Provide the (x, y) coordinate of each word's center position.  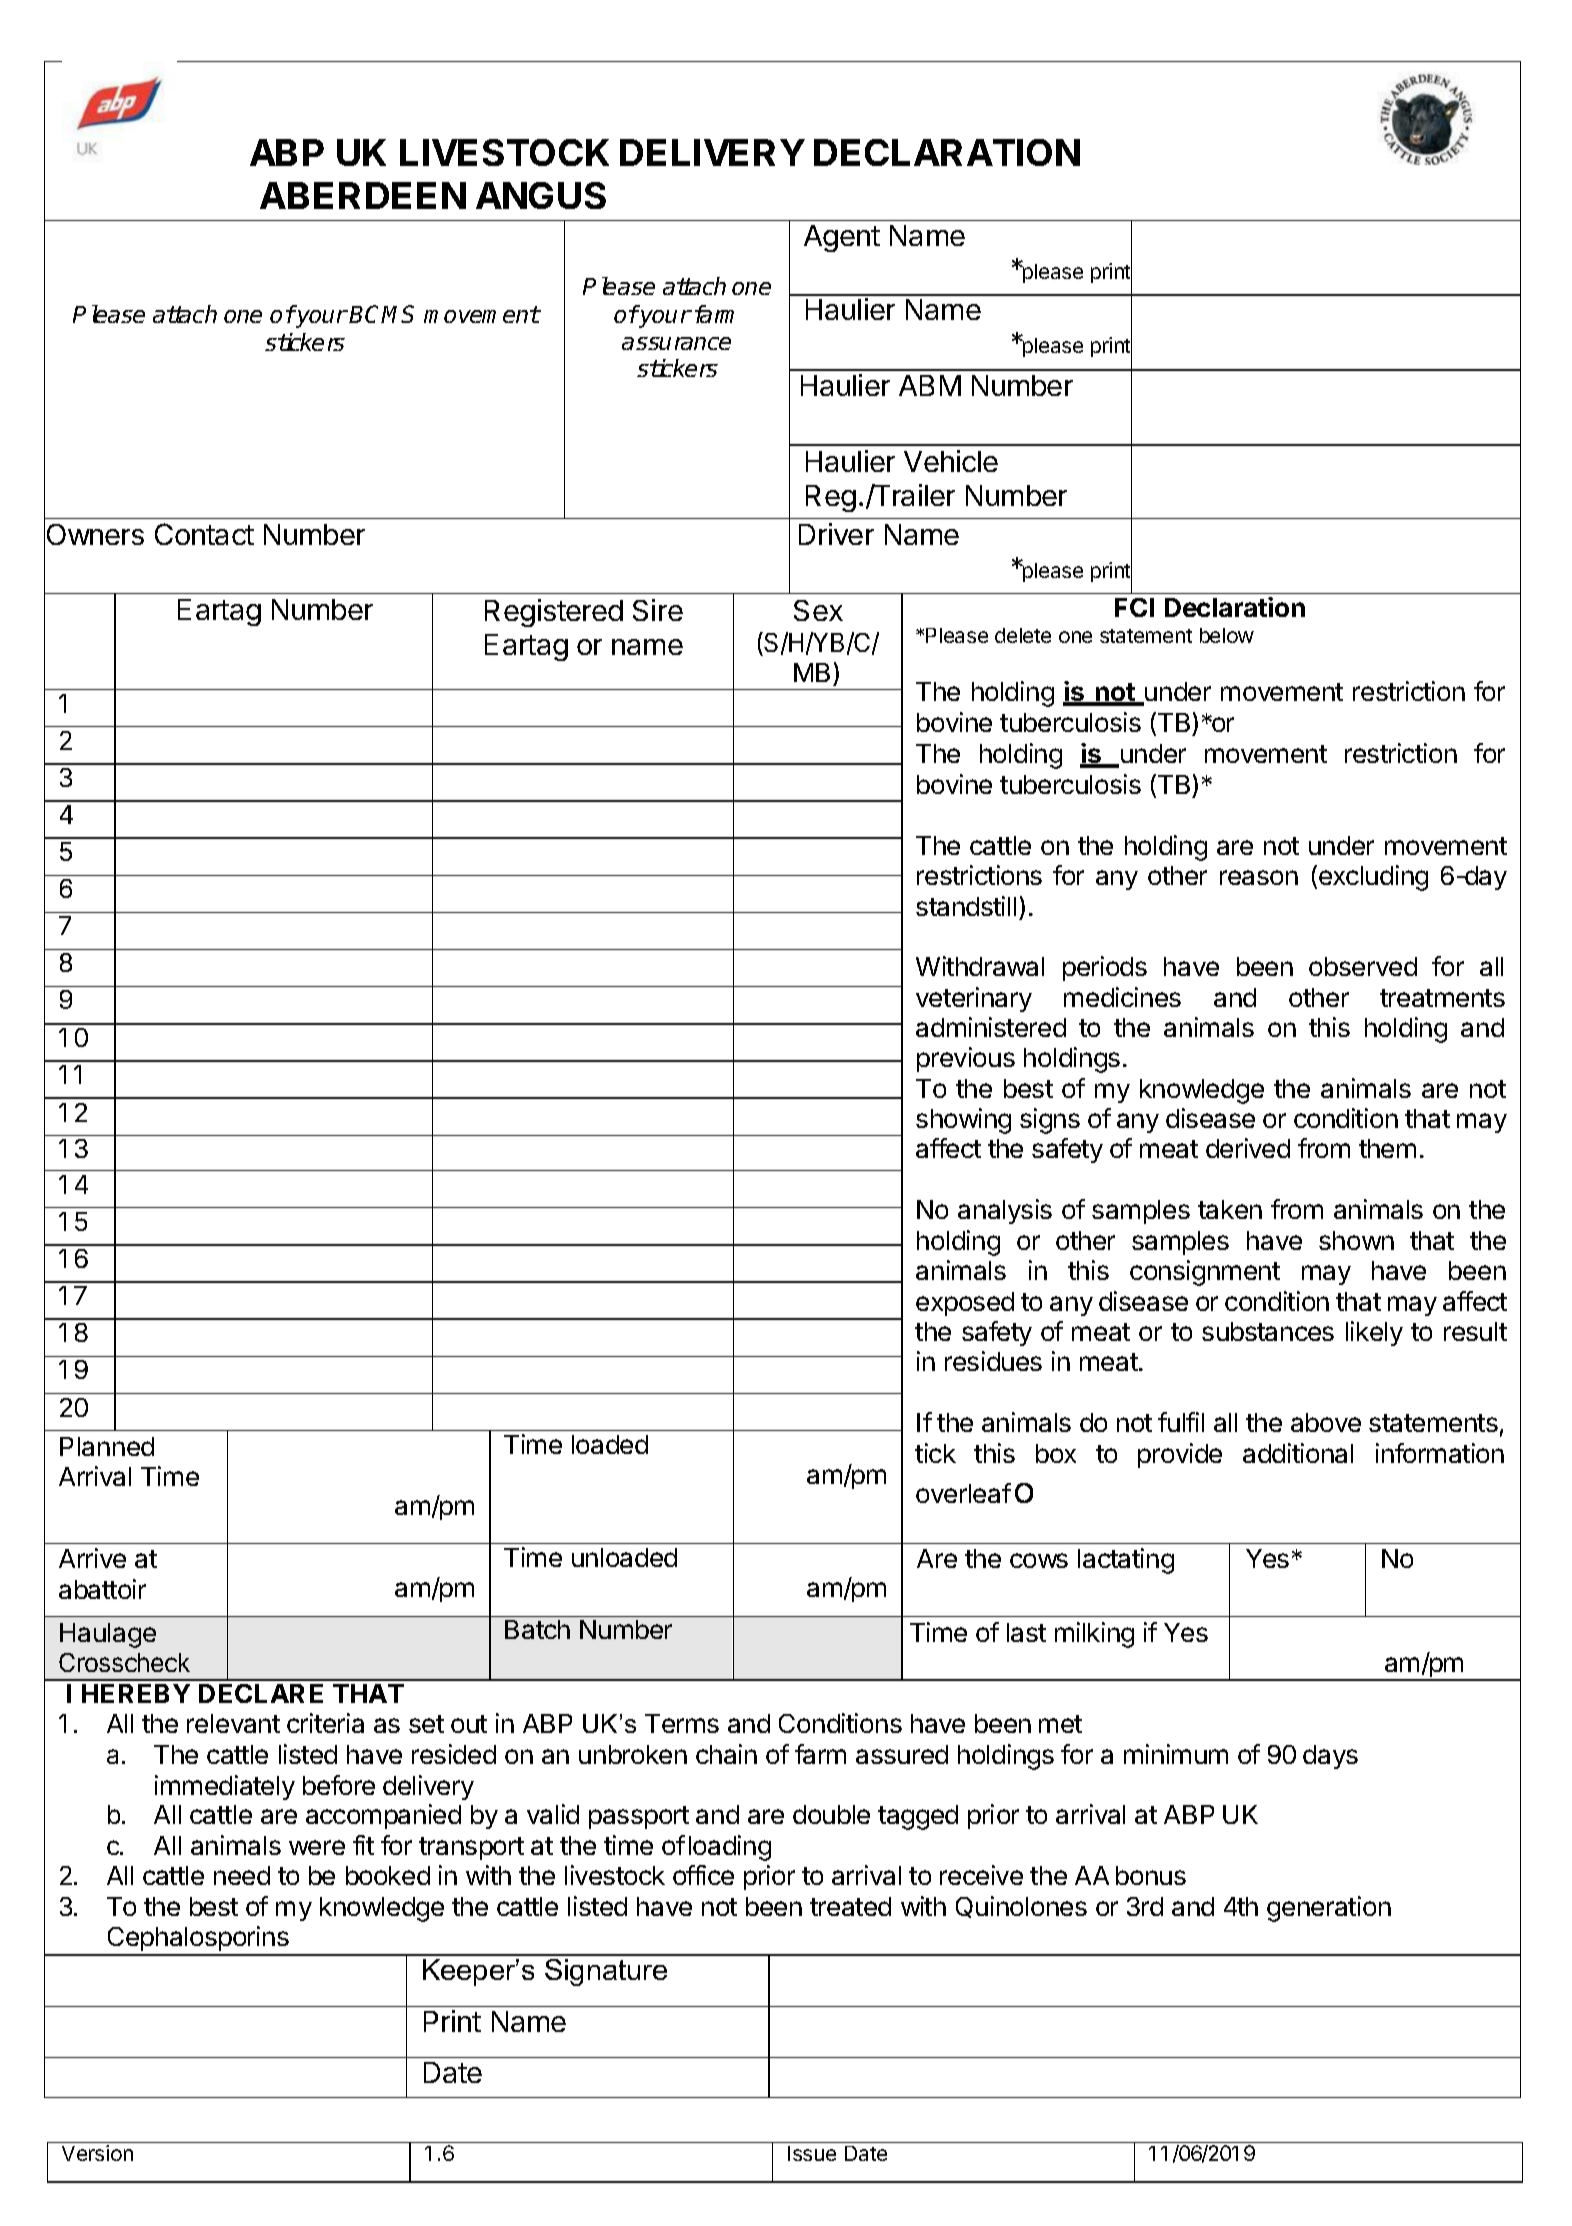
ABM (930, 385)
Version (97, 2153)
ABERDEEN (363, 195)
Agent (842, 238)
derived (1248, 1148)
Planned (107, 1446)
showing (963, 1121)
